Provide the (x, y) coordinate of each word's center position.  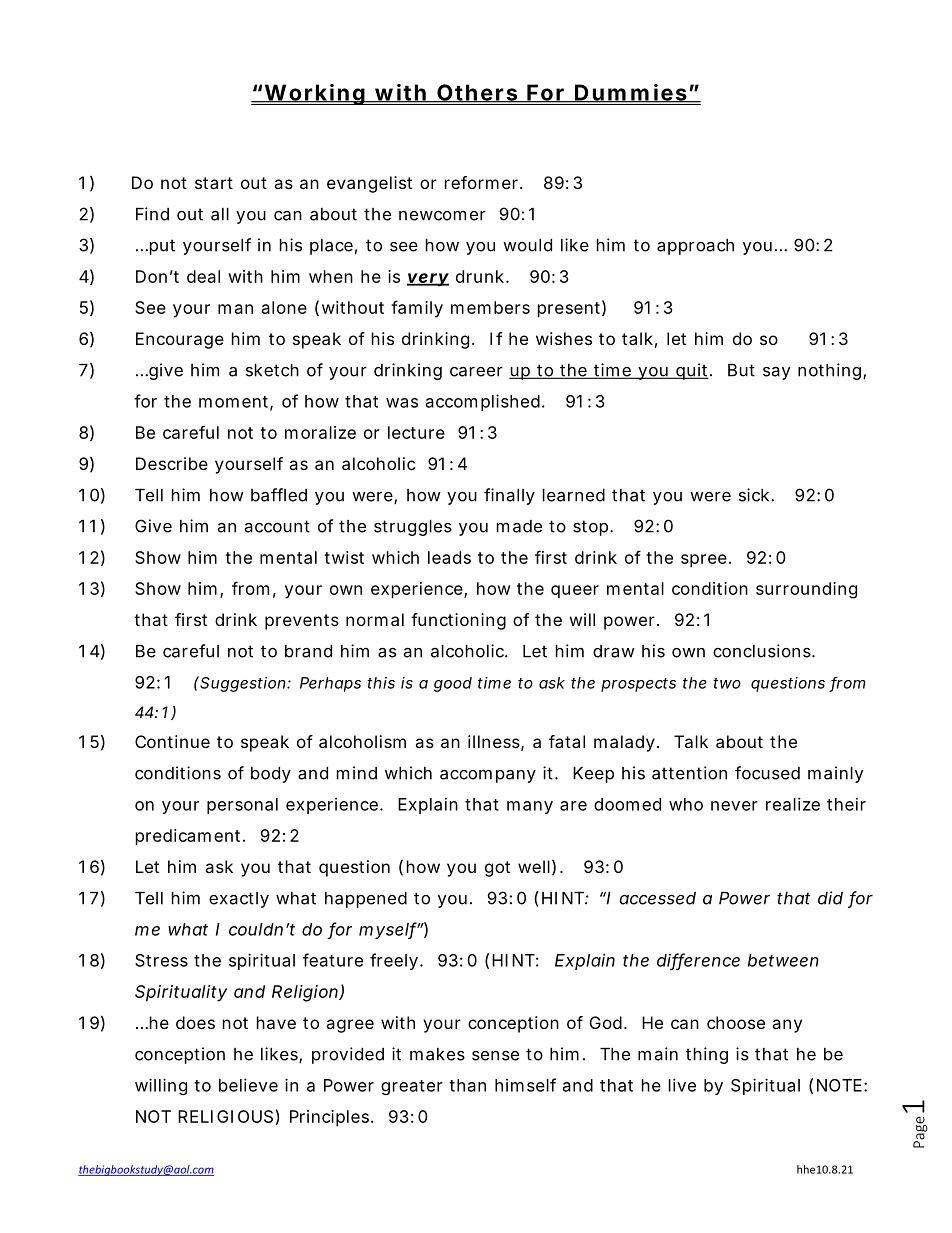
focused (767, 773)
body (271, 775)
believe (248, 1085)
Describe (172, 463)
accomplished (483, 402)
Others (477, 93)
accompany (488, 776)
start (214, 183)
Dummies (630, 93)
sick (755, 495)
